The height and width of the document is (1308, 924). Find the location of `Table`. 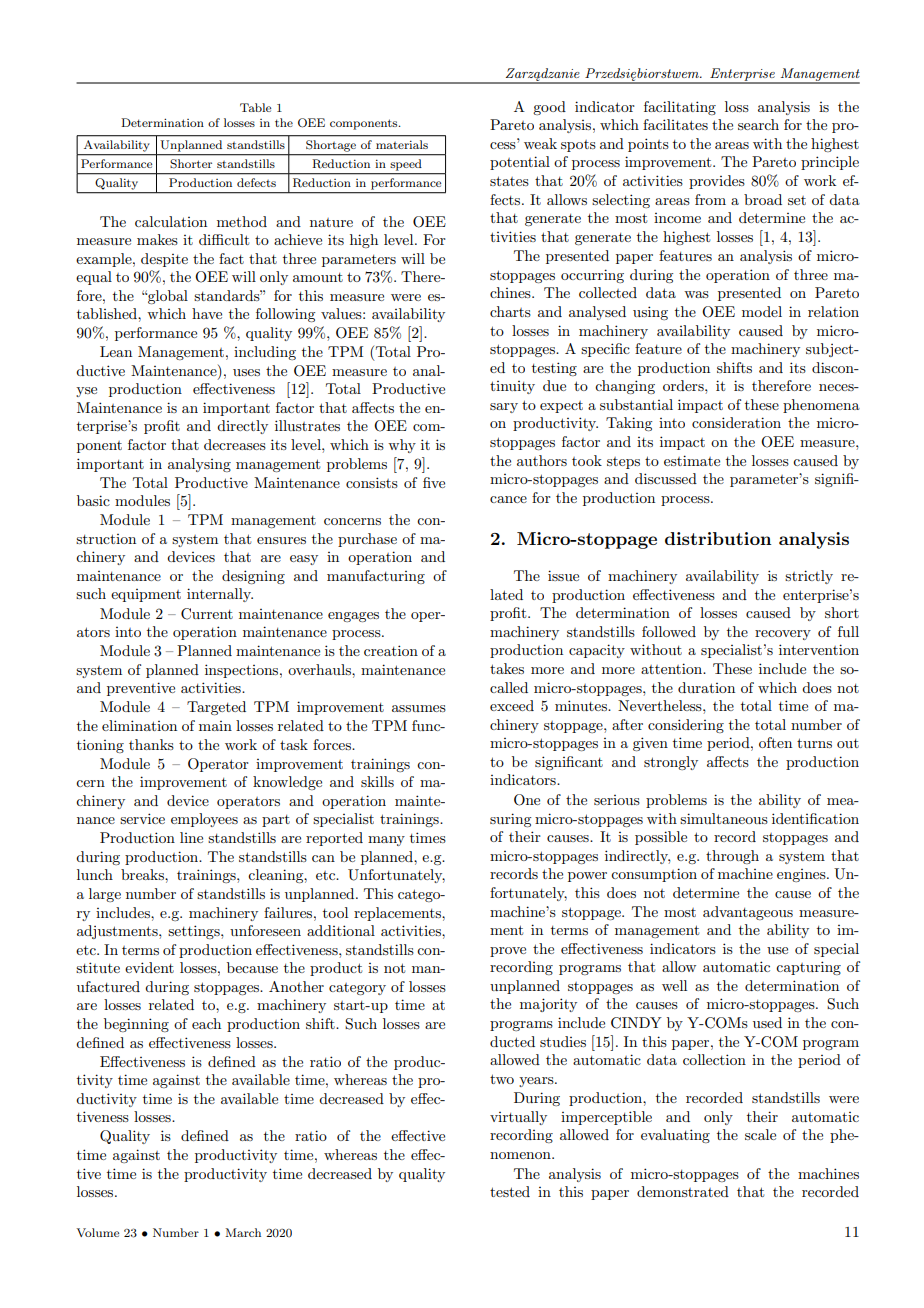

Table is located at coordinates (255, 107).
